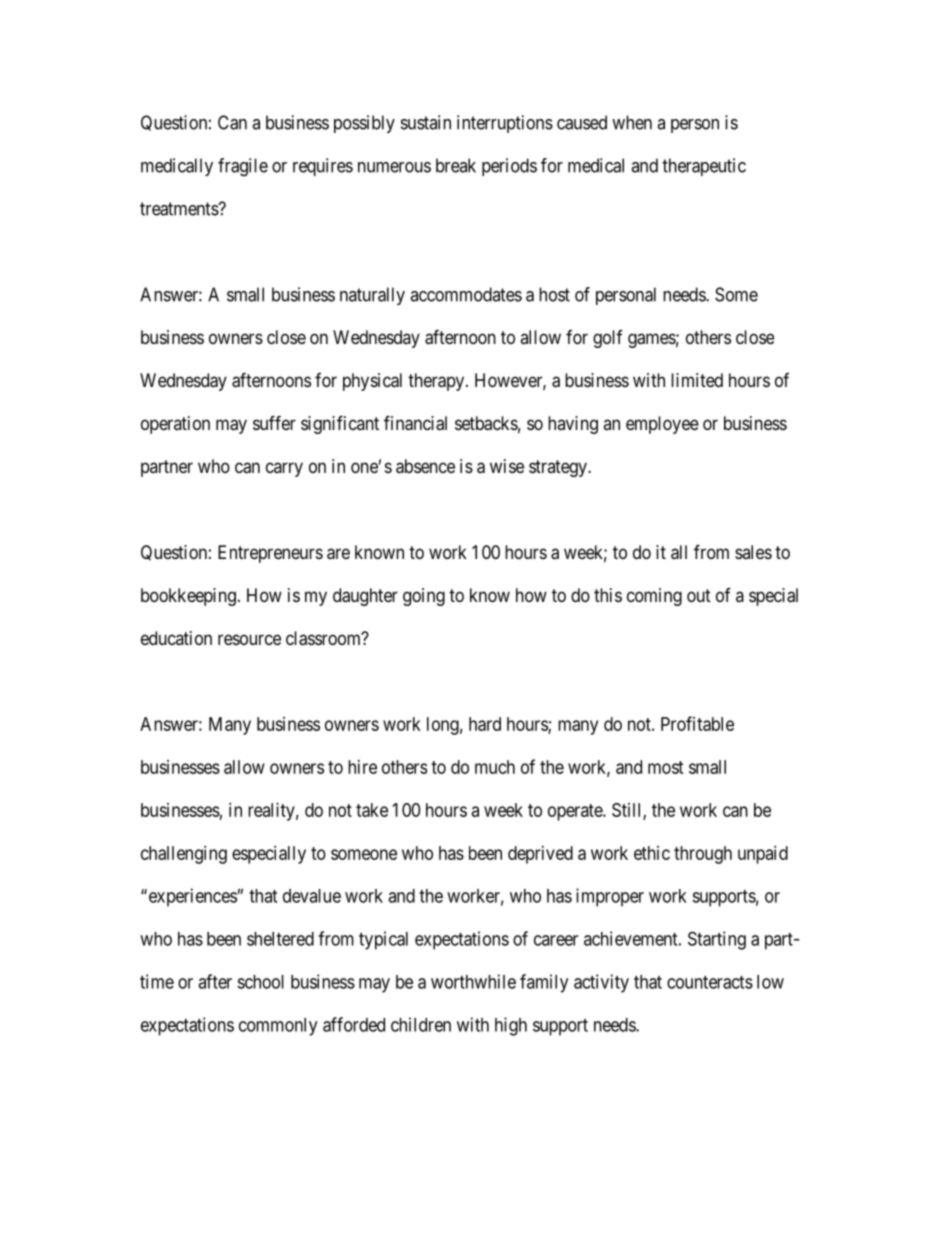  I want to click on Profitable, so click(697, 723).
